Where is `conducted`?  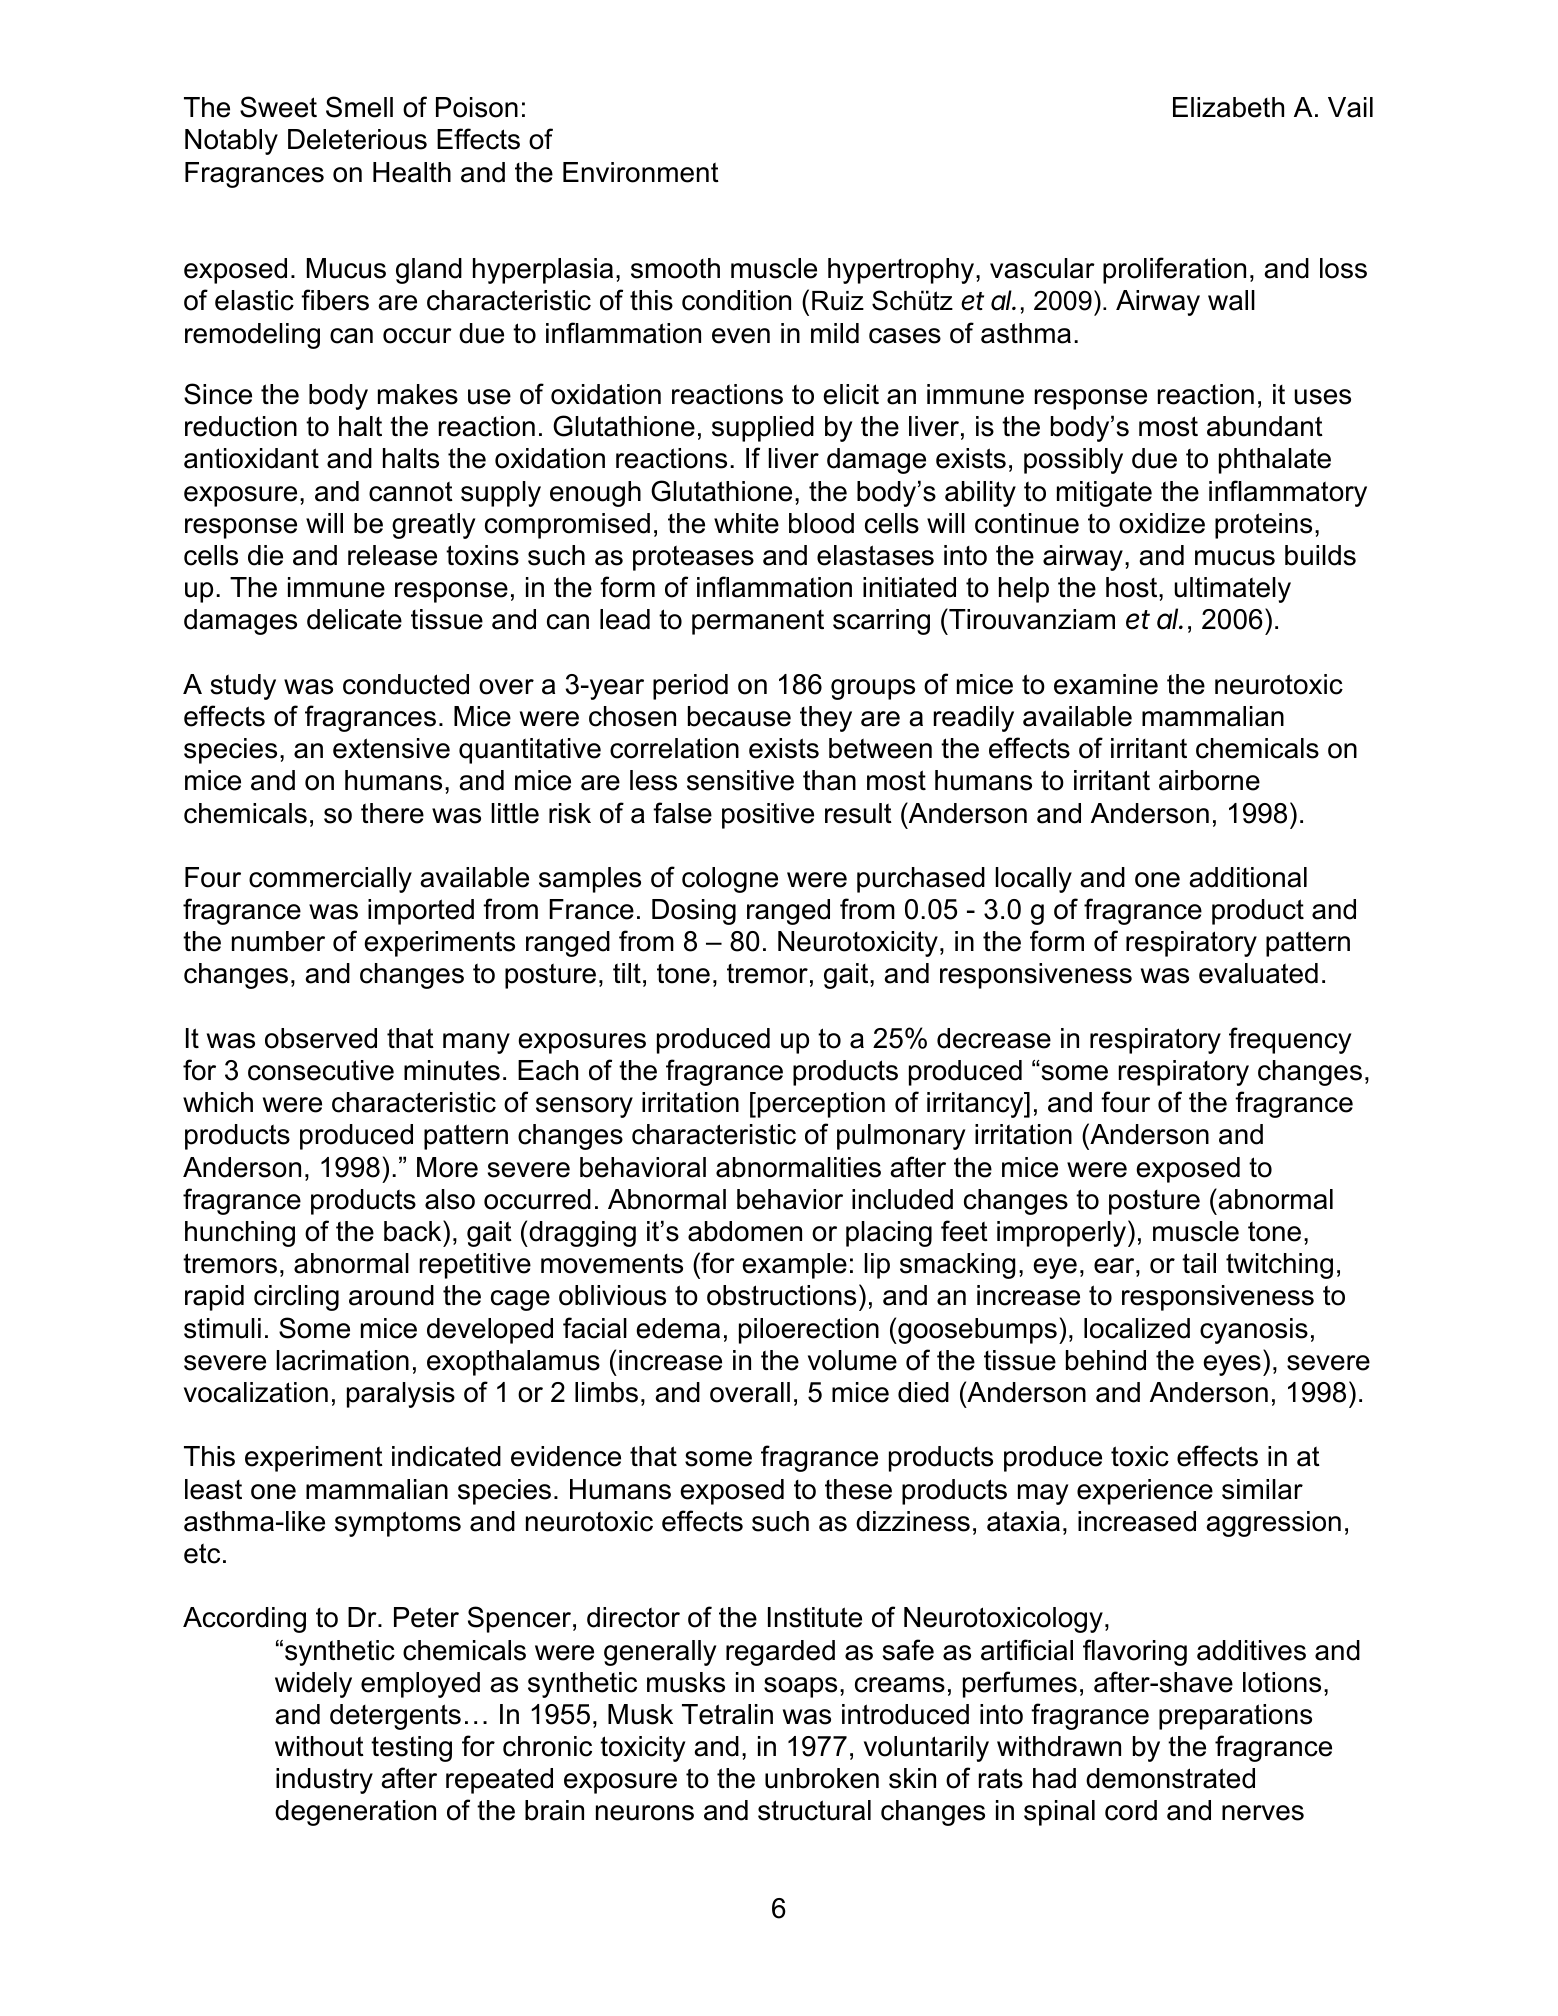 conducted is located at coordinates (406, 684).
